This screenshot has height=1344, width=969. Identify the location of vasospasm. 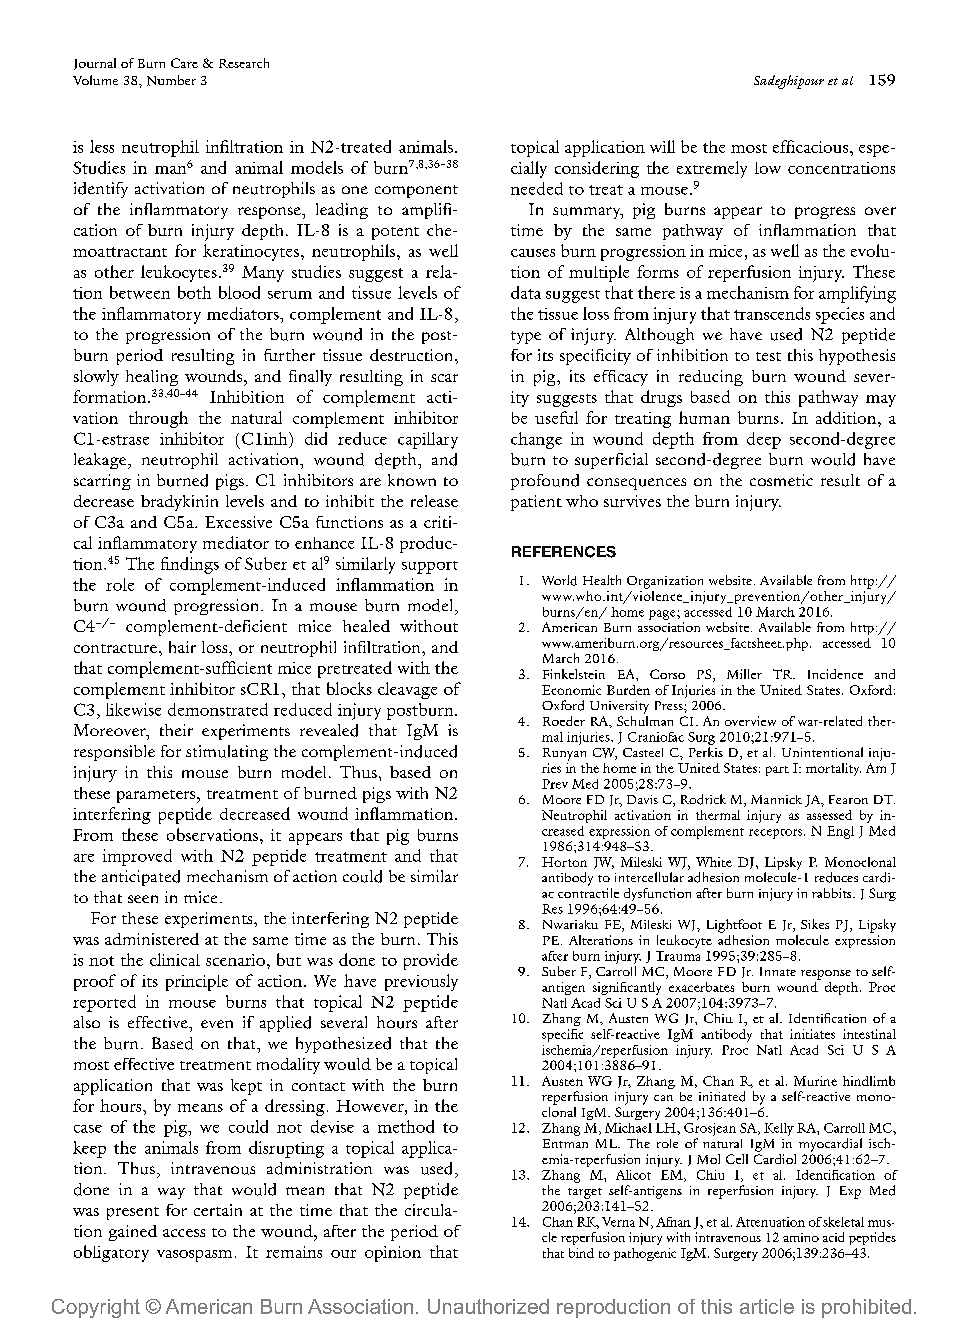
(194, 1256).
